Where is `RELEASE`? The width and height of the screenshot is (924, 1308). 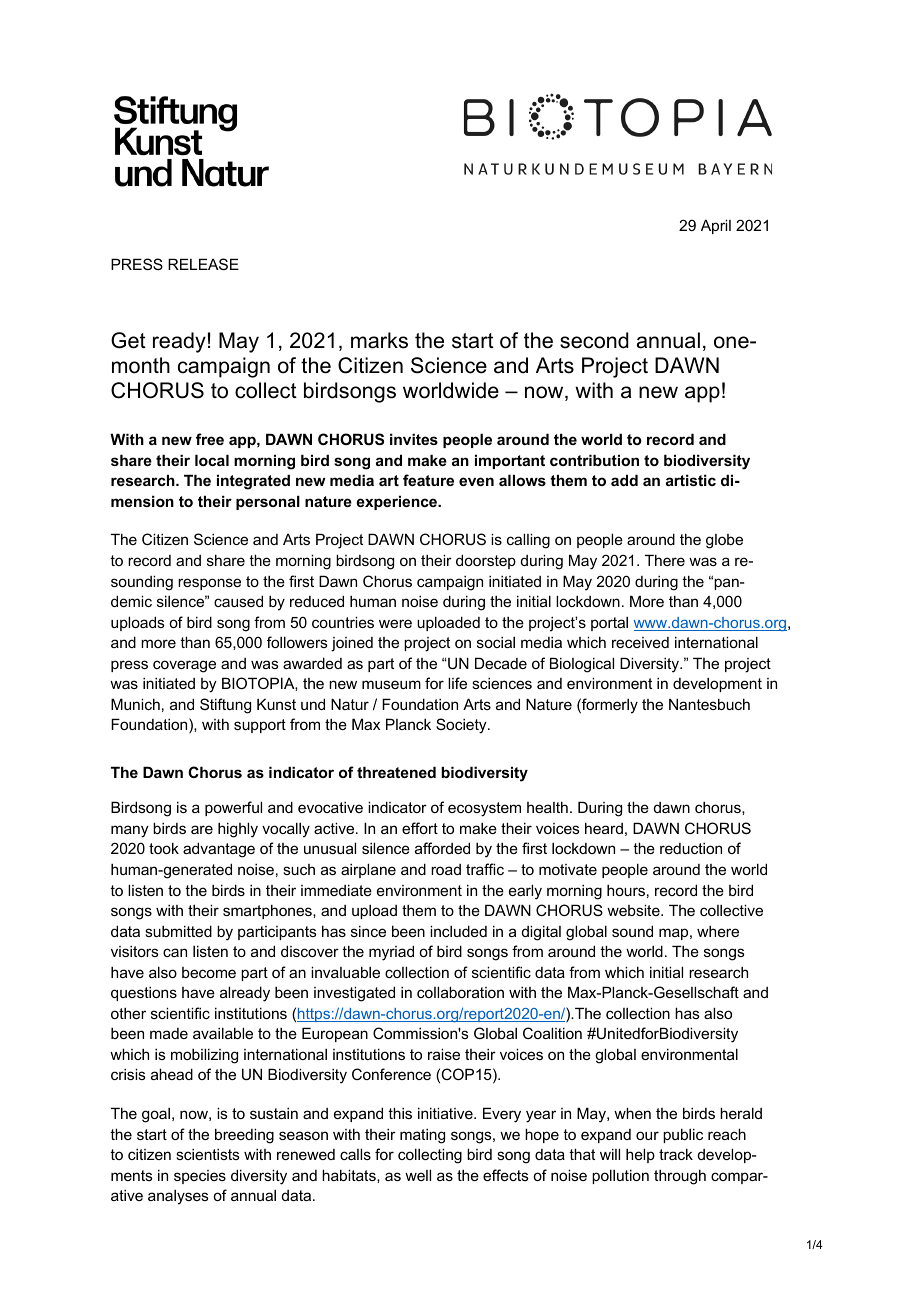
RELEASE is located at coordinates (203, 264).
